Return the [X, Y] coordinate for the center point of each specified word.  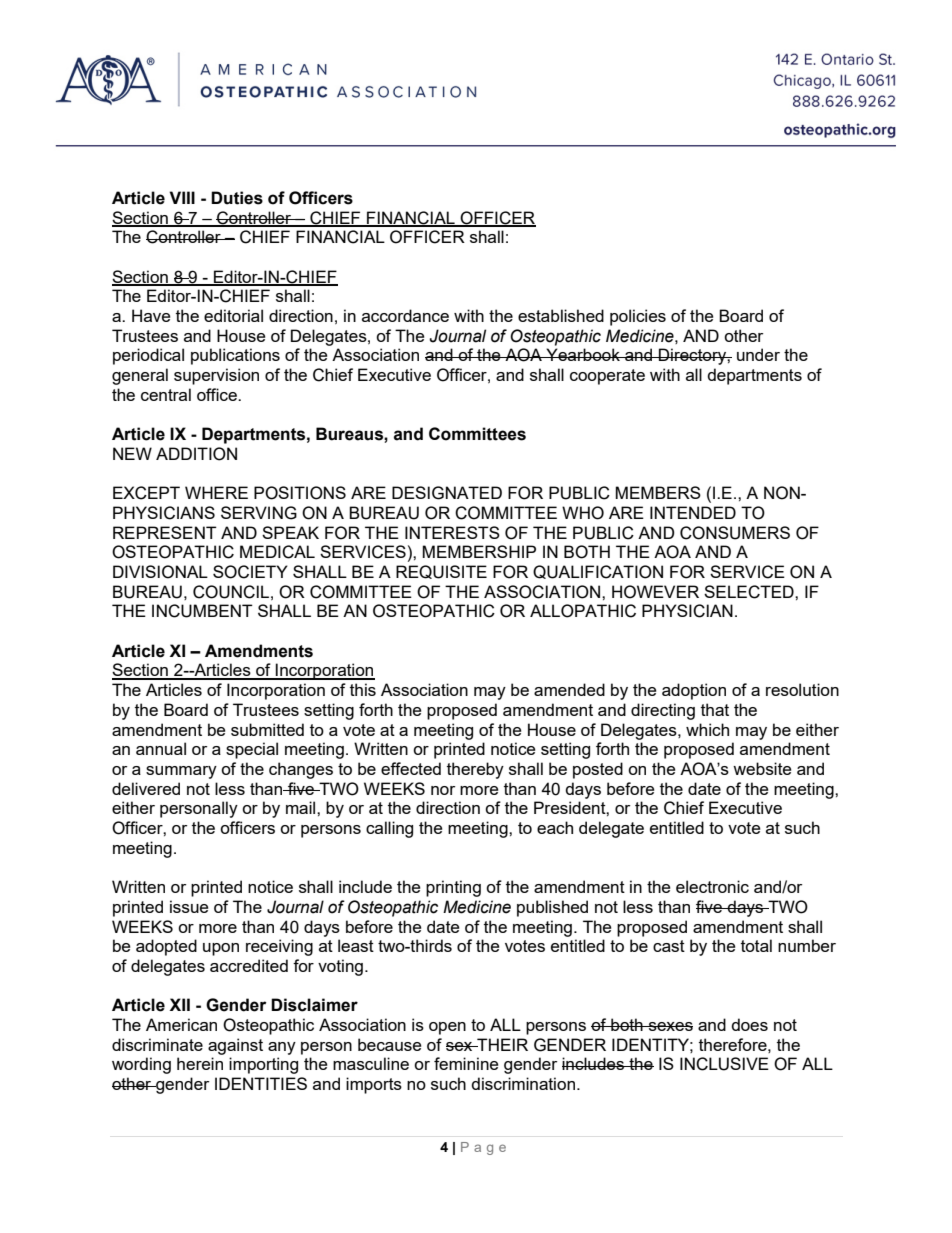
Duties [237, 198]
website [762, 768]
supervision [216, 376]
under [758, 354]
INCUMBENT [202, 611]
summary [181, 772]
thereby [475, 770]
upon [221, 949]
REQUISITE [441, 572]
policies [638, 317]
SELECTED [750, 592]
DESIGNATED [447, 493]
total [756, 945]
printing [453, 888]
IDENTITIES [261, 1083]
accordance [405, 315]
